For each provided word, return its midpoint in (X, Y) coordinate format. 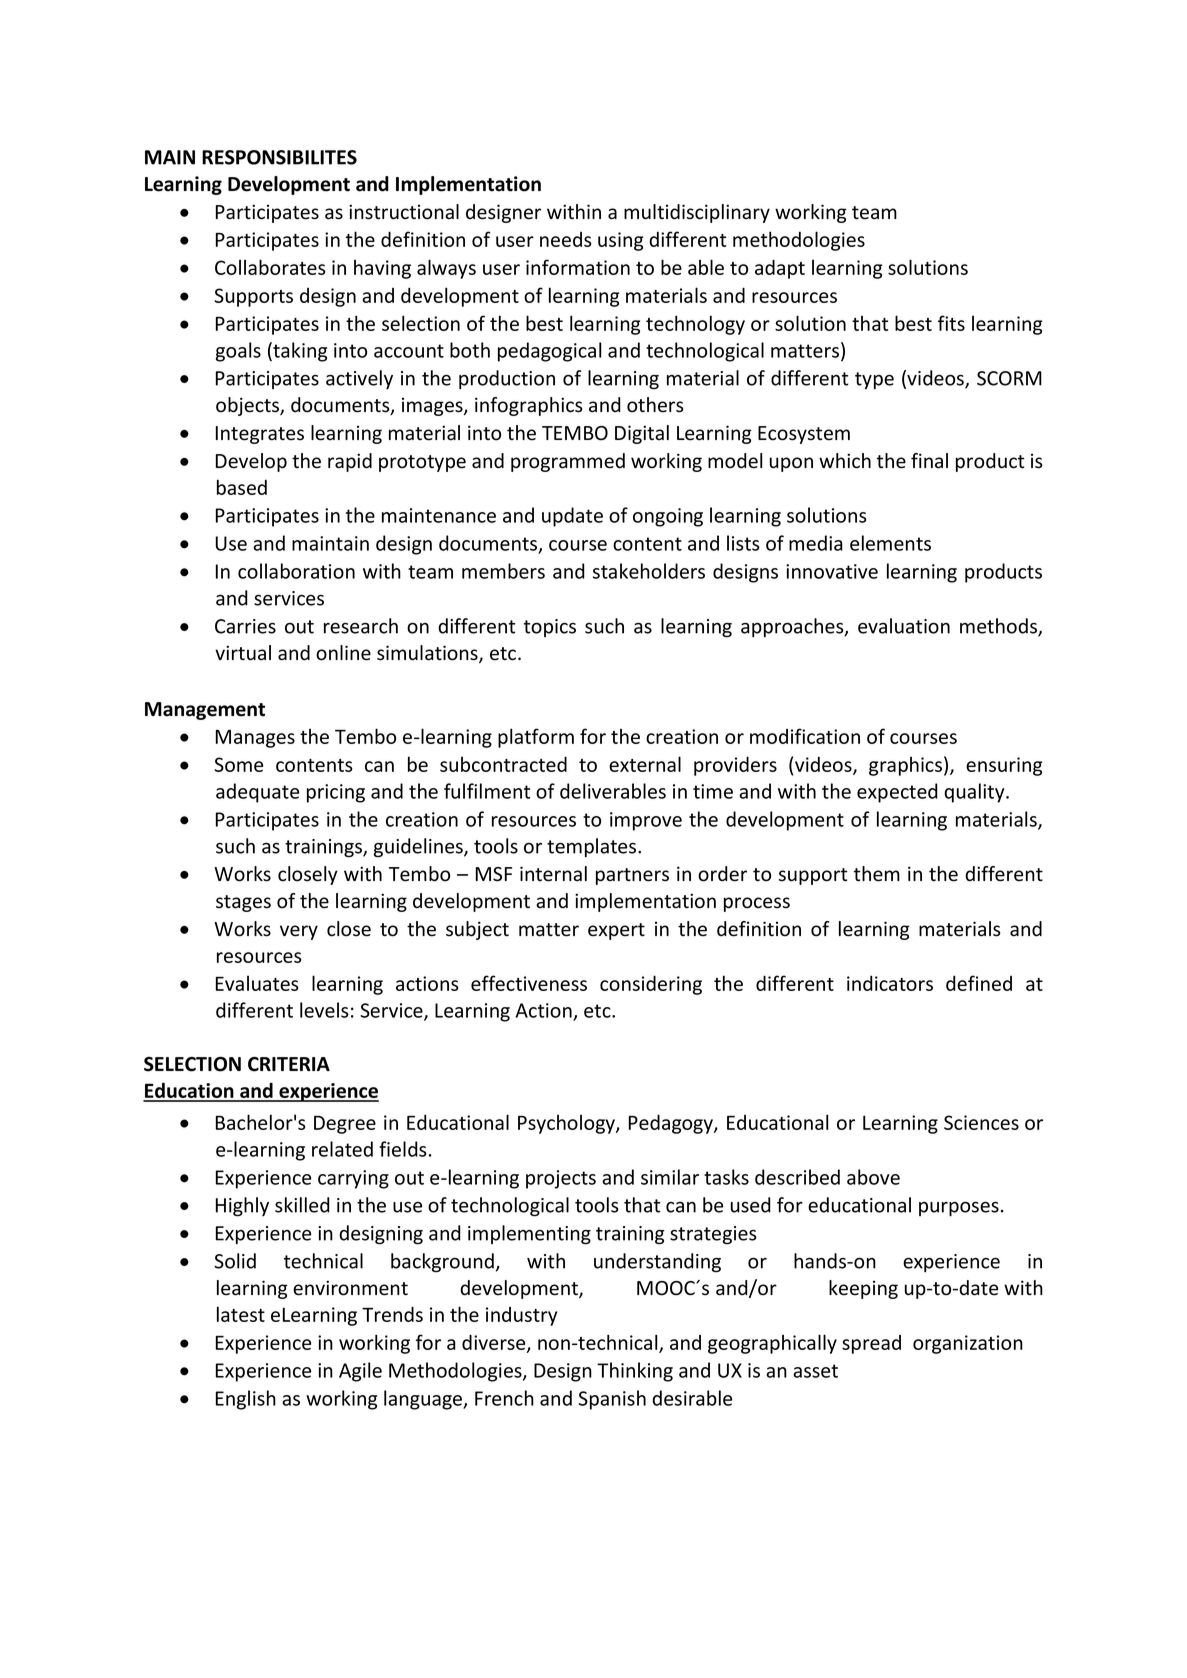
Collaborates (270, 267)
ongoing (668, 517)
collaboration (296, 571)
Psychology (567, 1124)
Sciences (981, 1122)
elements (890, 543)
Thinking (635, 1372)
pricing (336, 793)
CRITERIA (289, 1064)
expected (897, 793)
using (621, 241)
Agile (360, 1372)
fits (951, 323)
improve (646, 821)
